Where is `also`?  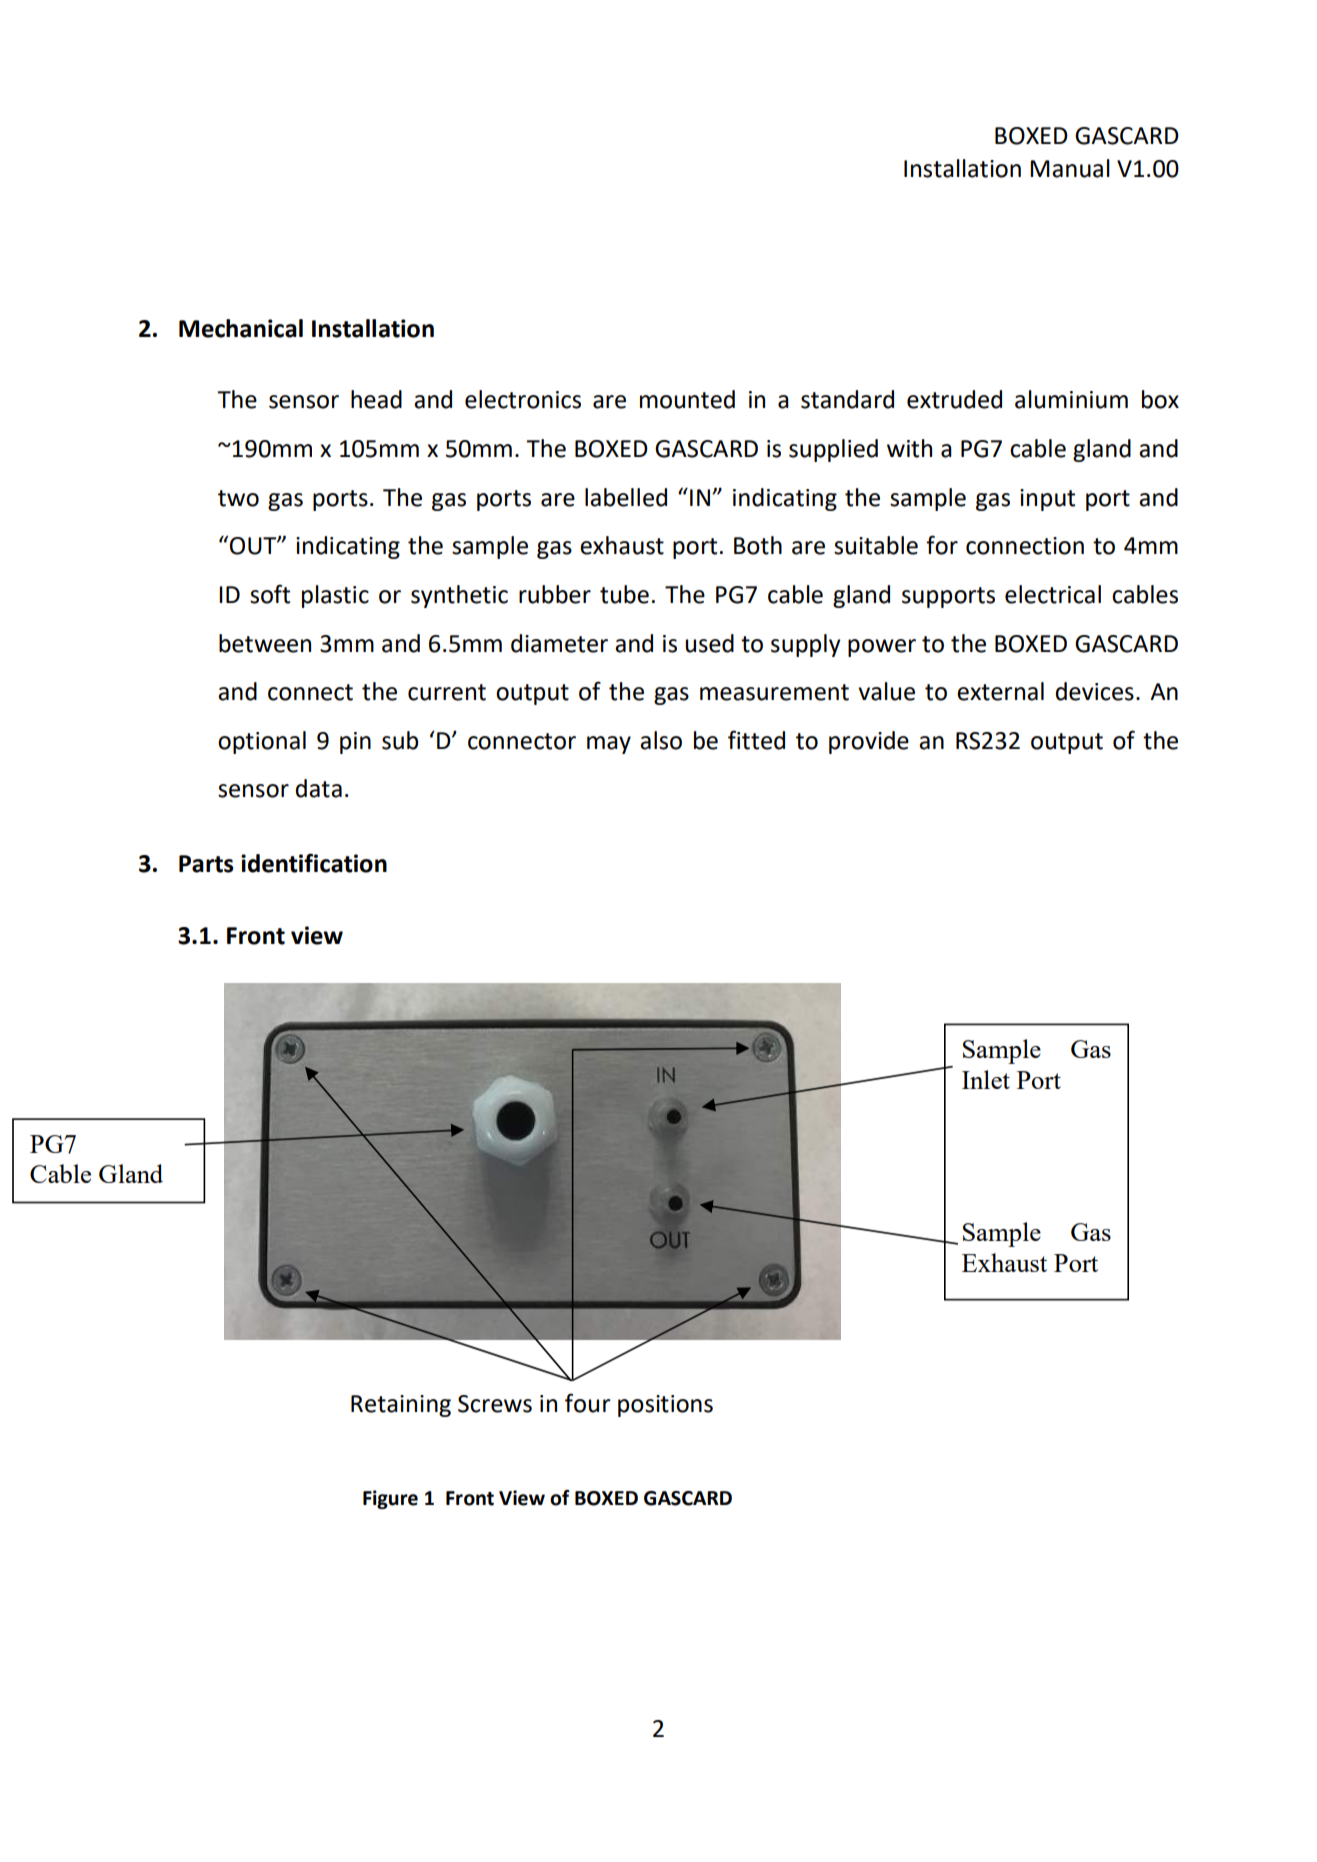 also is located at coordinates (661, 740).
